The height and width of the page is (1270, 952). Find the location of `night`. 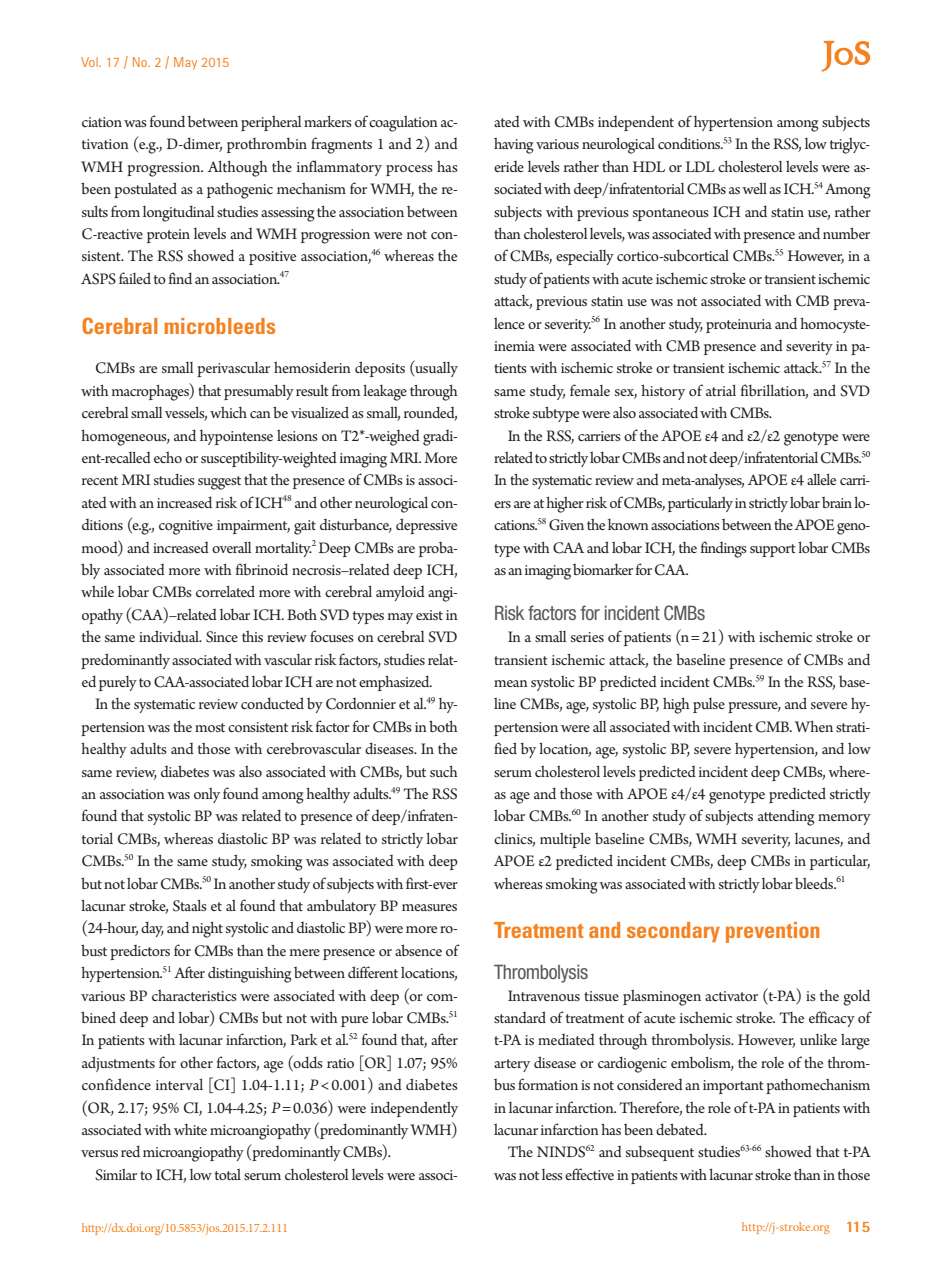

night is located at coordinates (207, 930).
